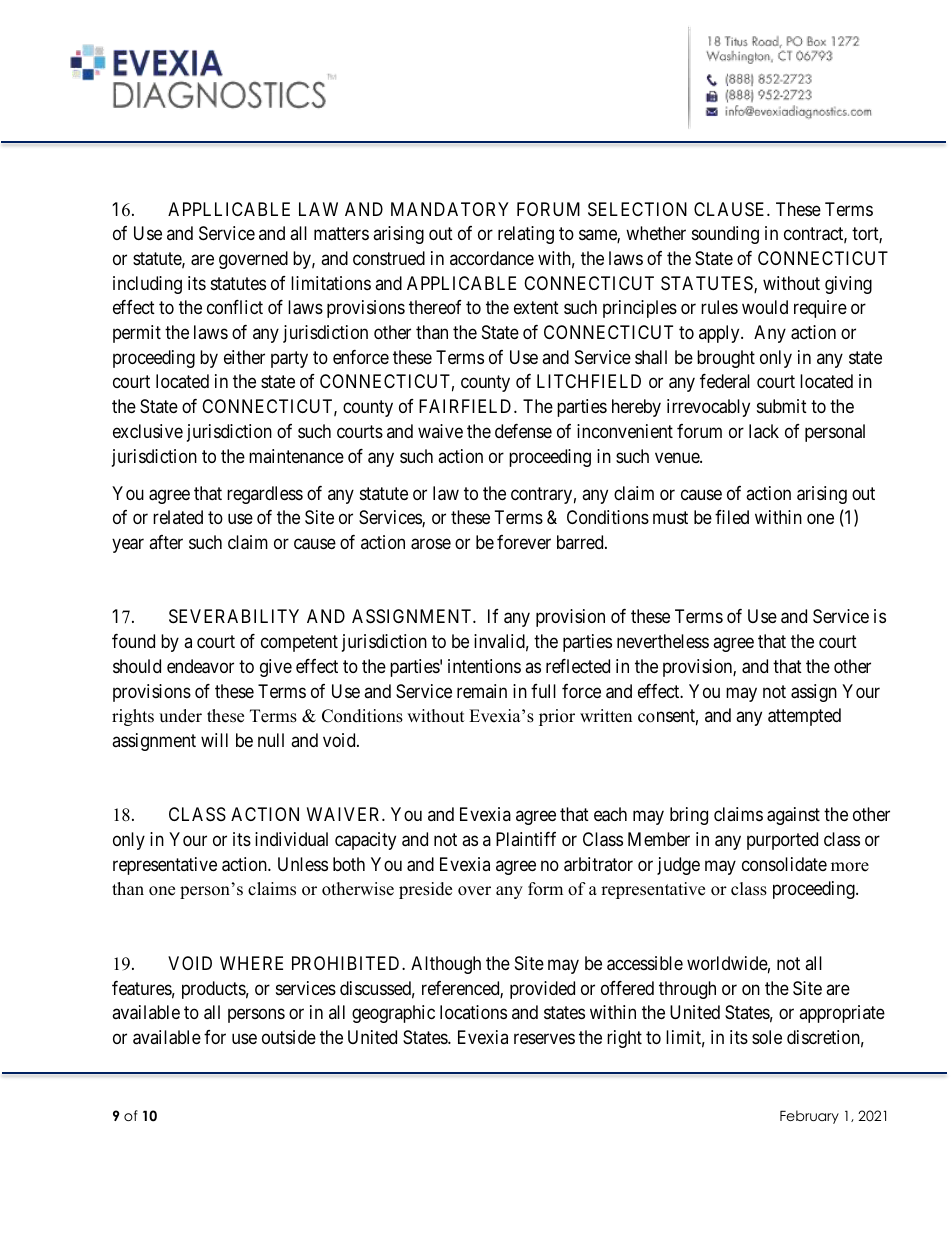 This document has width=952, height=1233. I want to click on attempted, so click(804, 717).
